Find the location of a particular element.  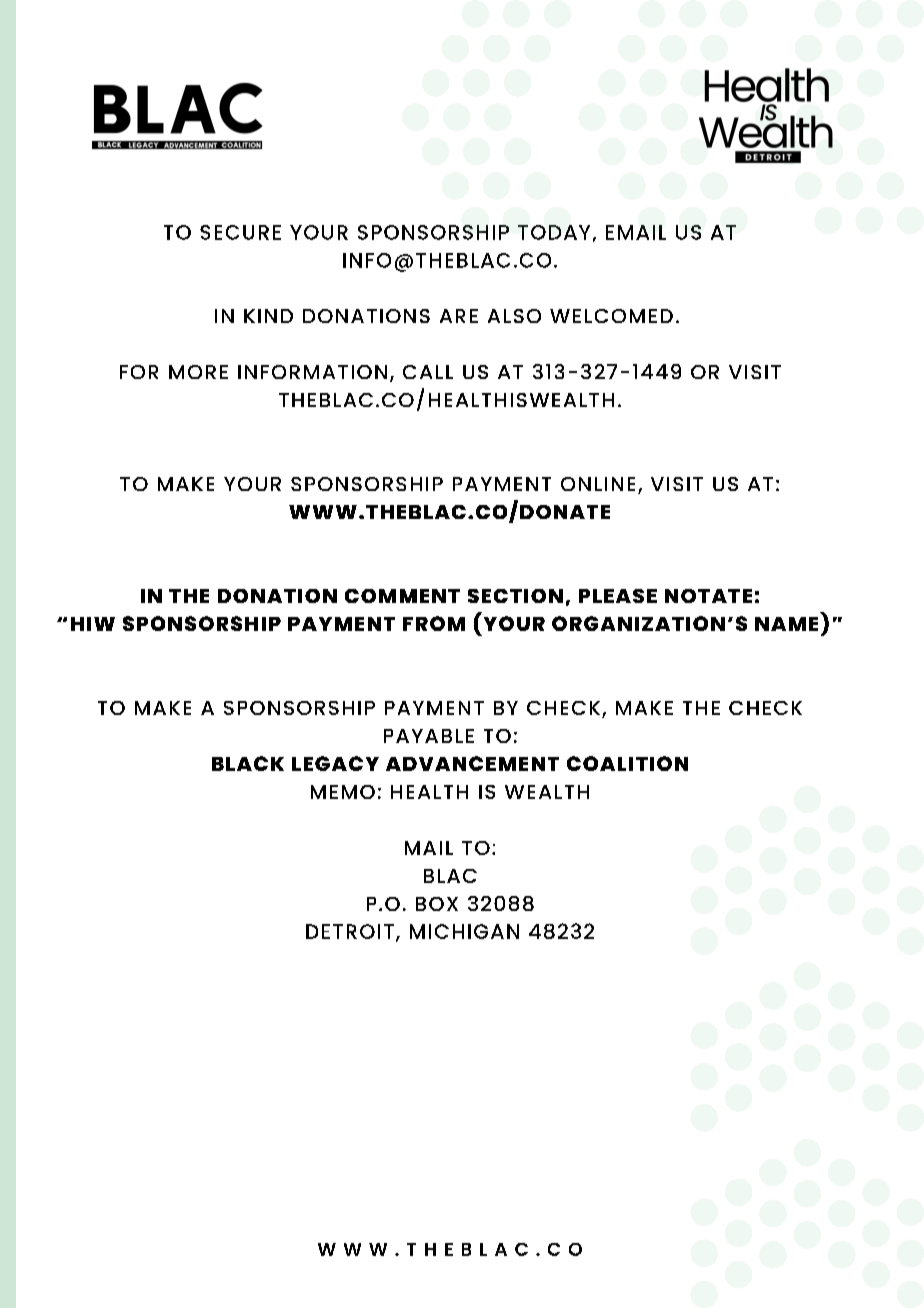

MICHIGAN is located at coordinates (464, 931).
